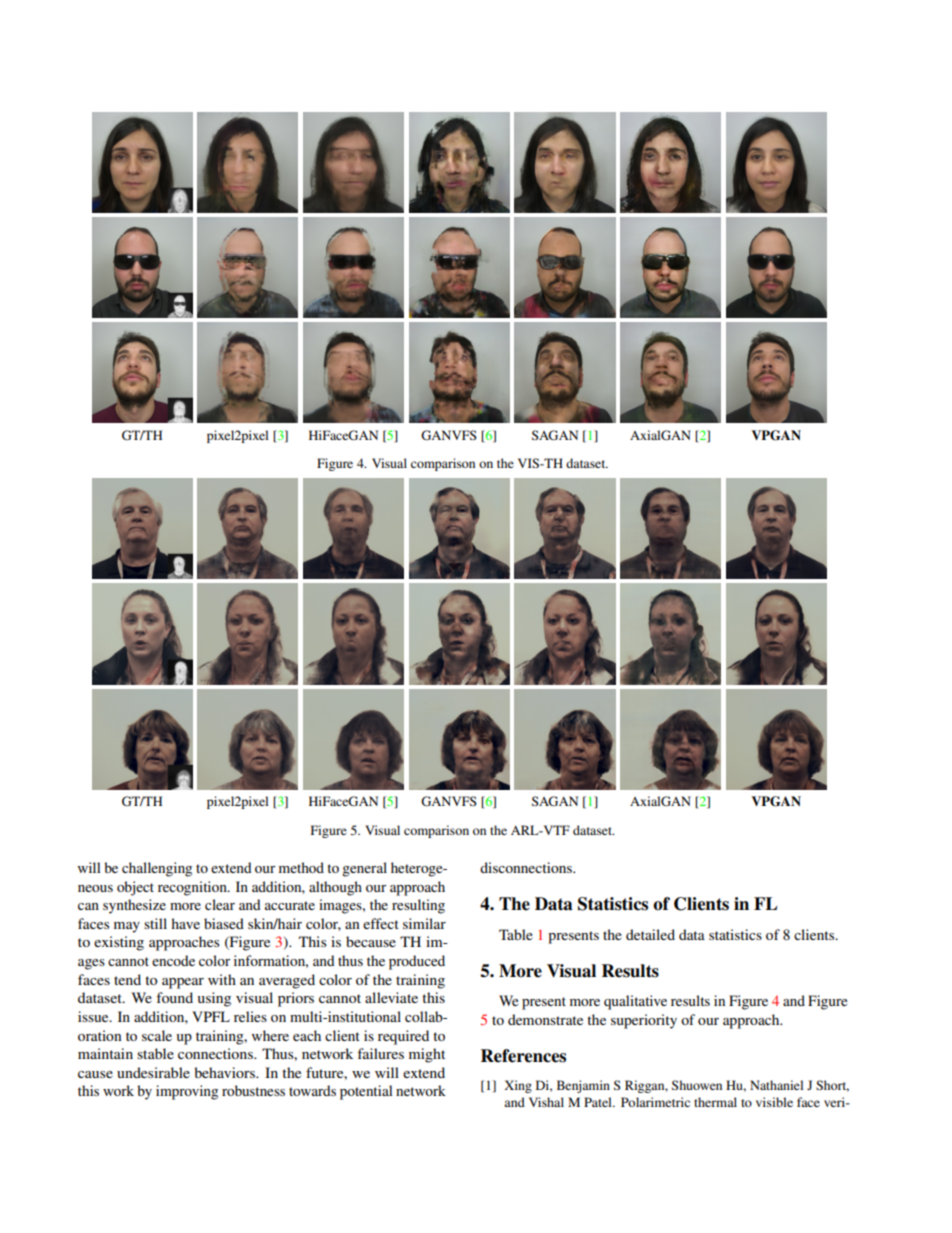  What do you see at coordinates (364, 869) in the screenshot?
I see `general` at bounding box center [364, 869].
